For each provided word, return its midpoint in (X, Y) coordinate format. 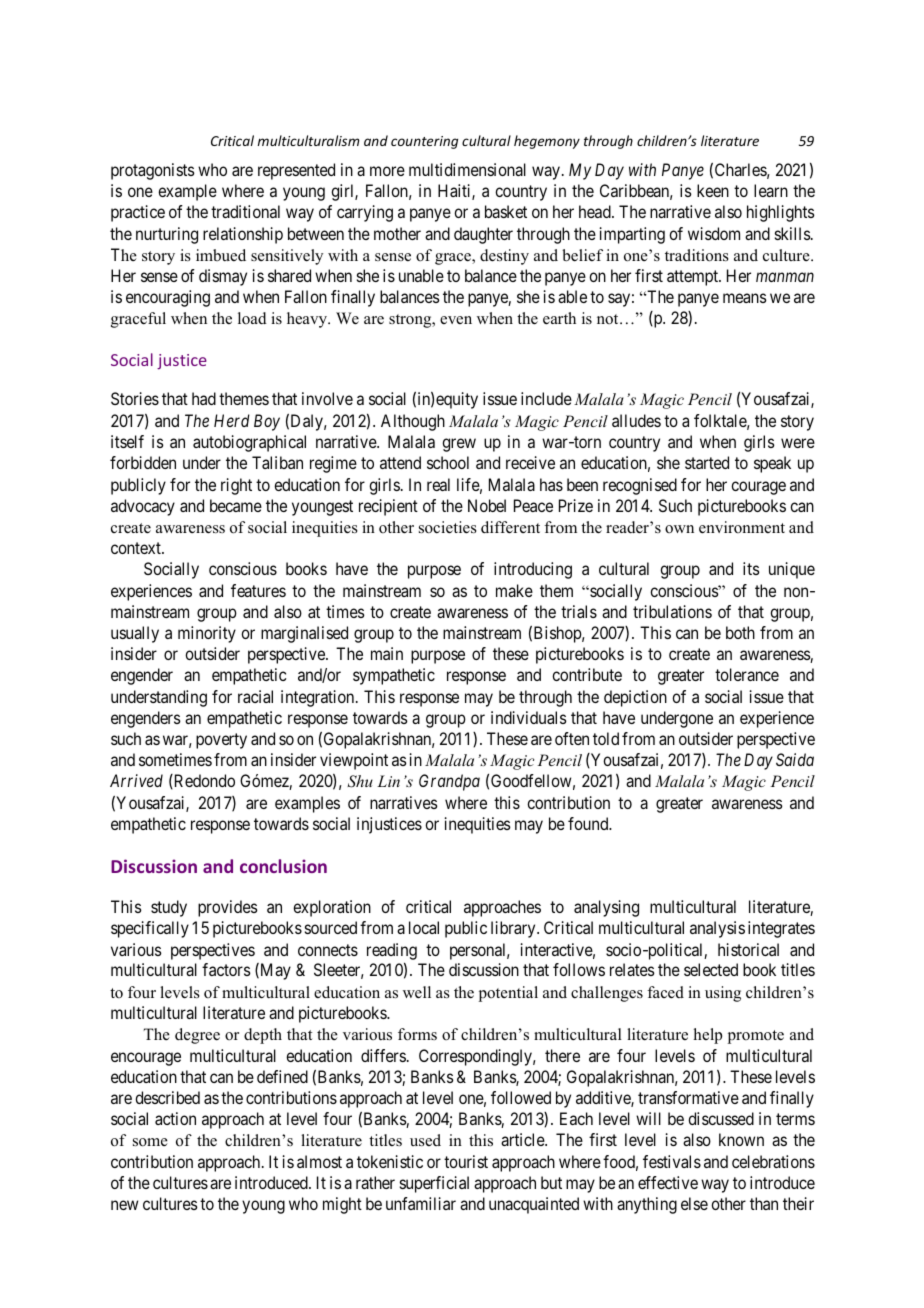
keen (713, 190)
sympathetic (394, 676)
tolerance (747, 674)
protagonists (153, 171)
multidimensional (467, 169)
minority (207, 634)
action (175, 1118)
